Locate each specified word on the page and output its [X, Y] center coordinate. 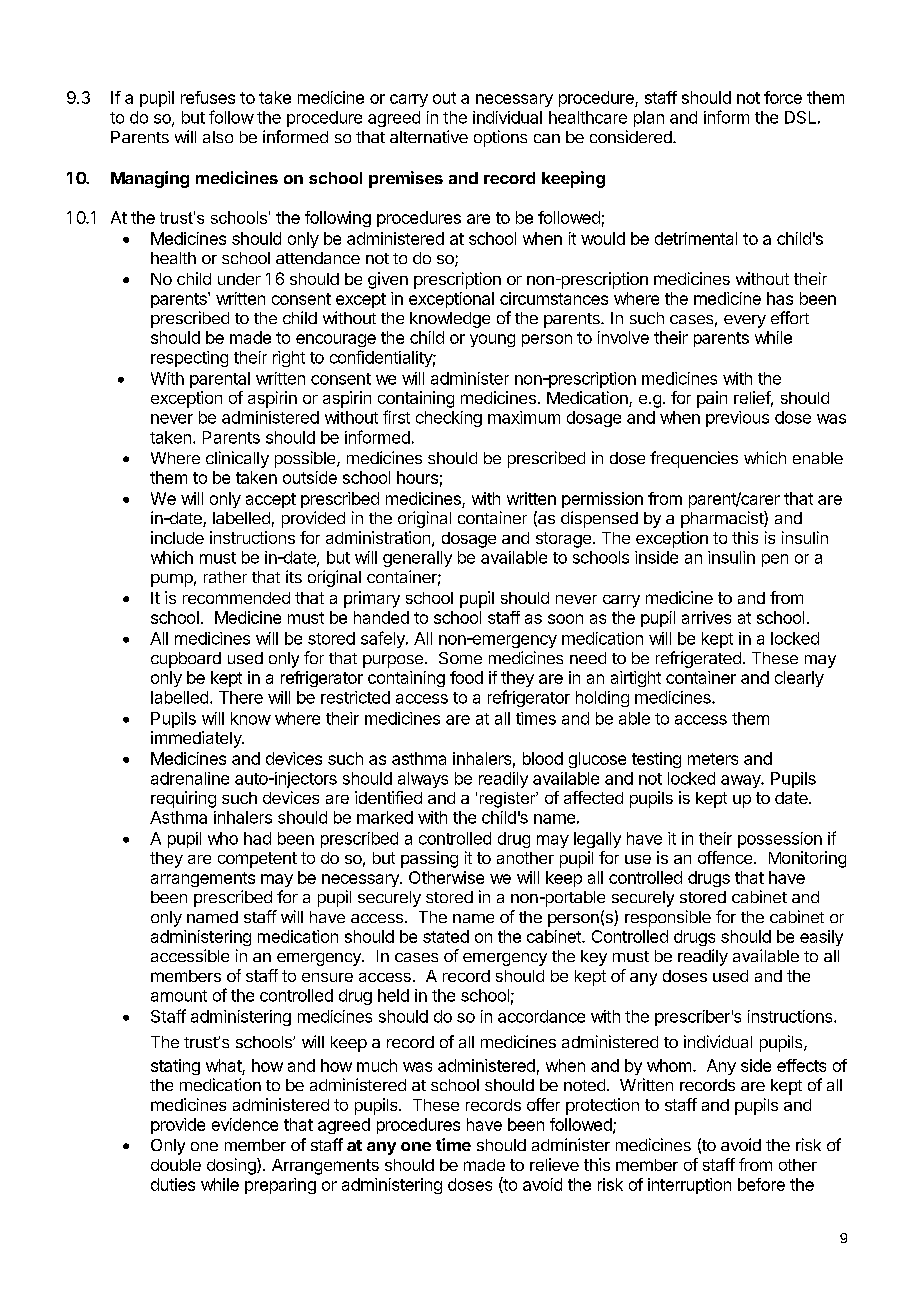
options [500, 138]
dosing [232, 1166]
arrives [706, 617]
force [783, 97]
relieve [554, 1164]
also [218, 137]
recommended [236, 598]
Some [460, 658]
